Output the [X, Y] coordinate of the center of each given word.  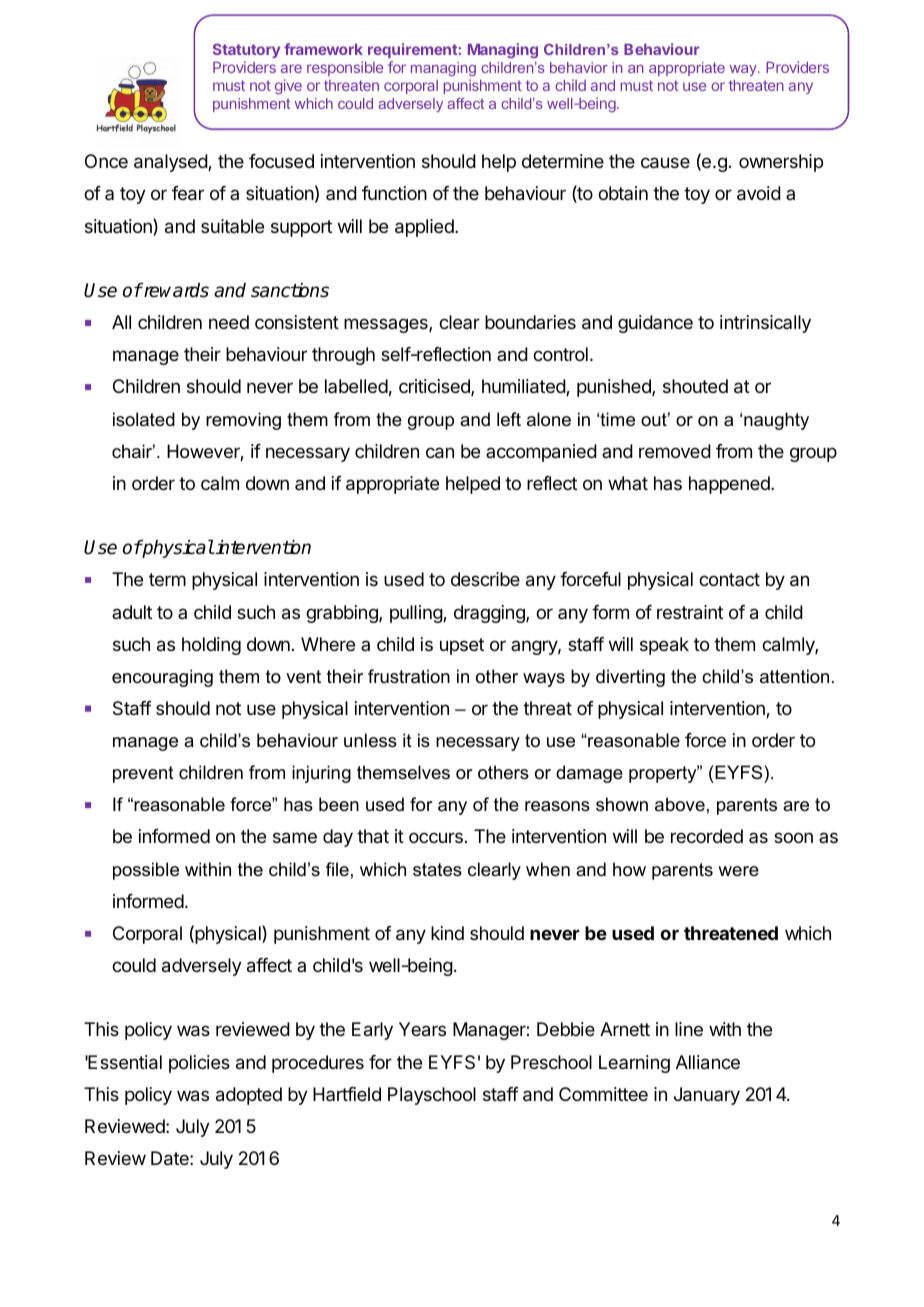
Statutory [246, 52]
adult [132, 612]
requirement [413, 52]
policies [199, 1064]
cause [665, 163]
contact [729, 579]
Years [422, 1029]
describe [485, 579]
